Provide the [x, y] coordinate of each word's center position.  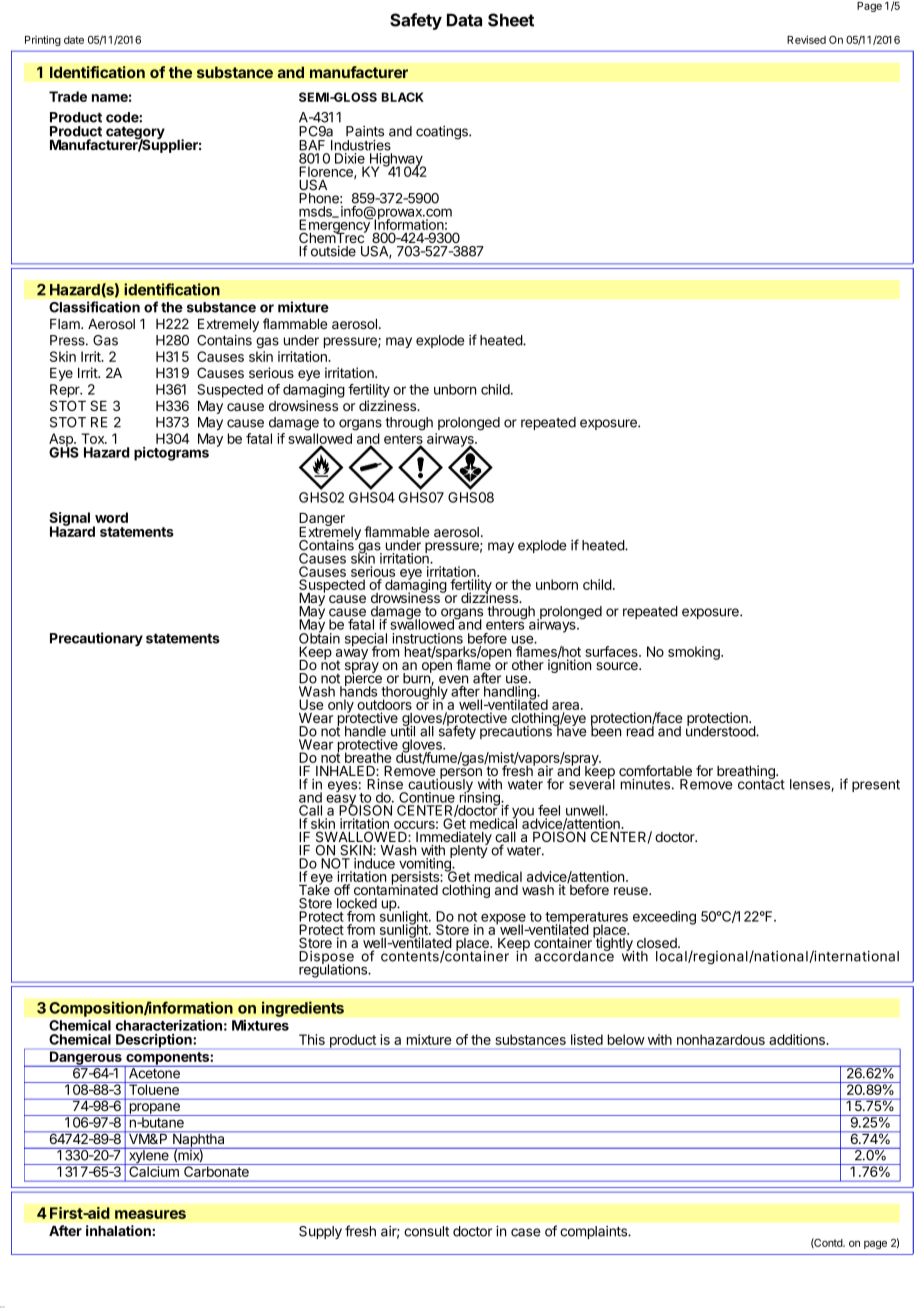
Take [314, 889]
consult [426, 1231]
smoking [695, 653]
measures [150, 1214]
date [74, 40]
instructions [427, 638]
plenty [469, 850]
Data [464, 20]
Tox [94, 438]
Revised [806, 39]
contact [761, 783]
